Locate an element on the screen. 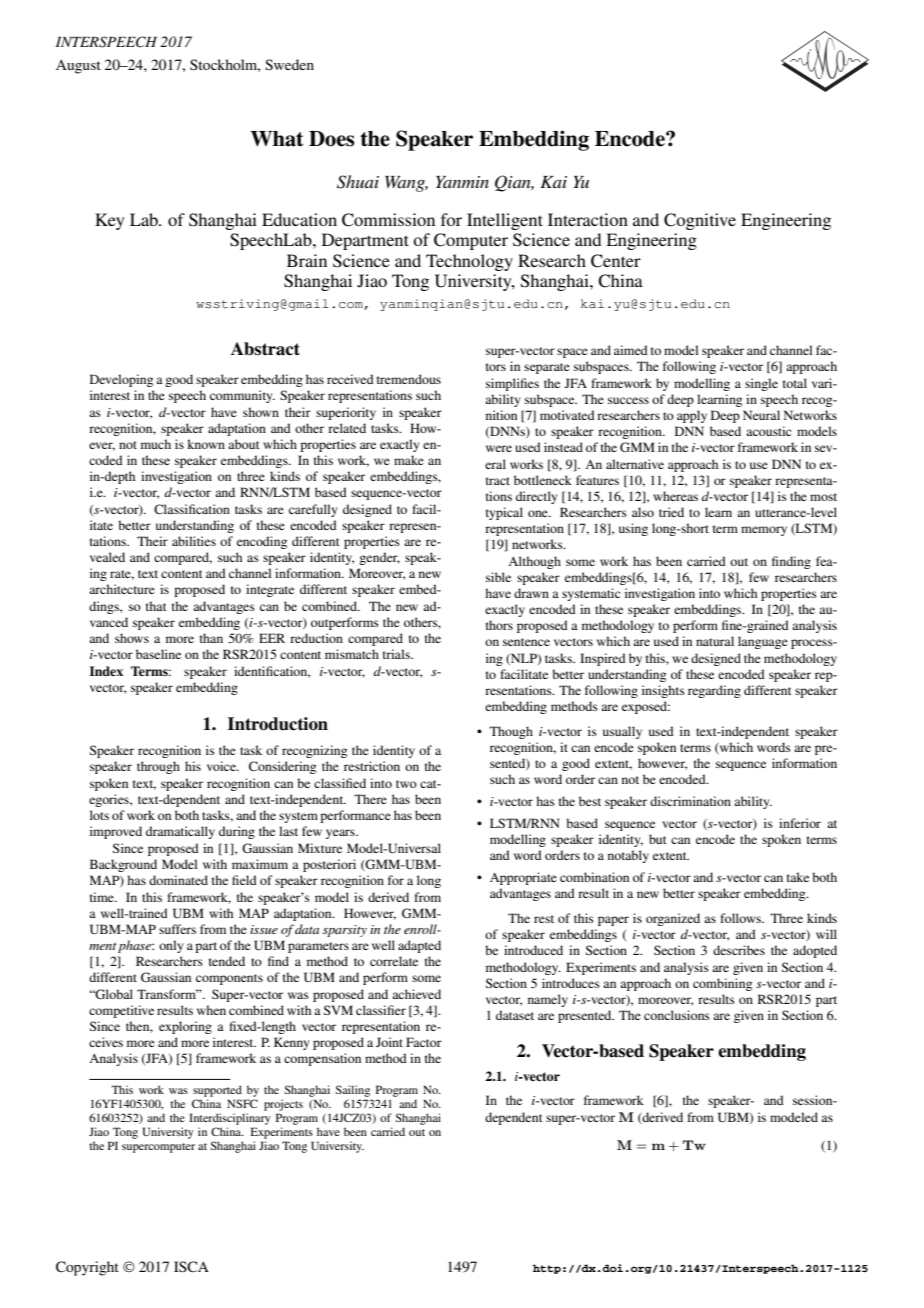 Image resolution: width=924 pixels, height=1308 pixels. Cognitive is located at coordinates (700, 221).
